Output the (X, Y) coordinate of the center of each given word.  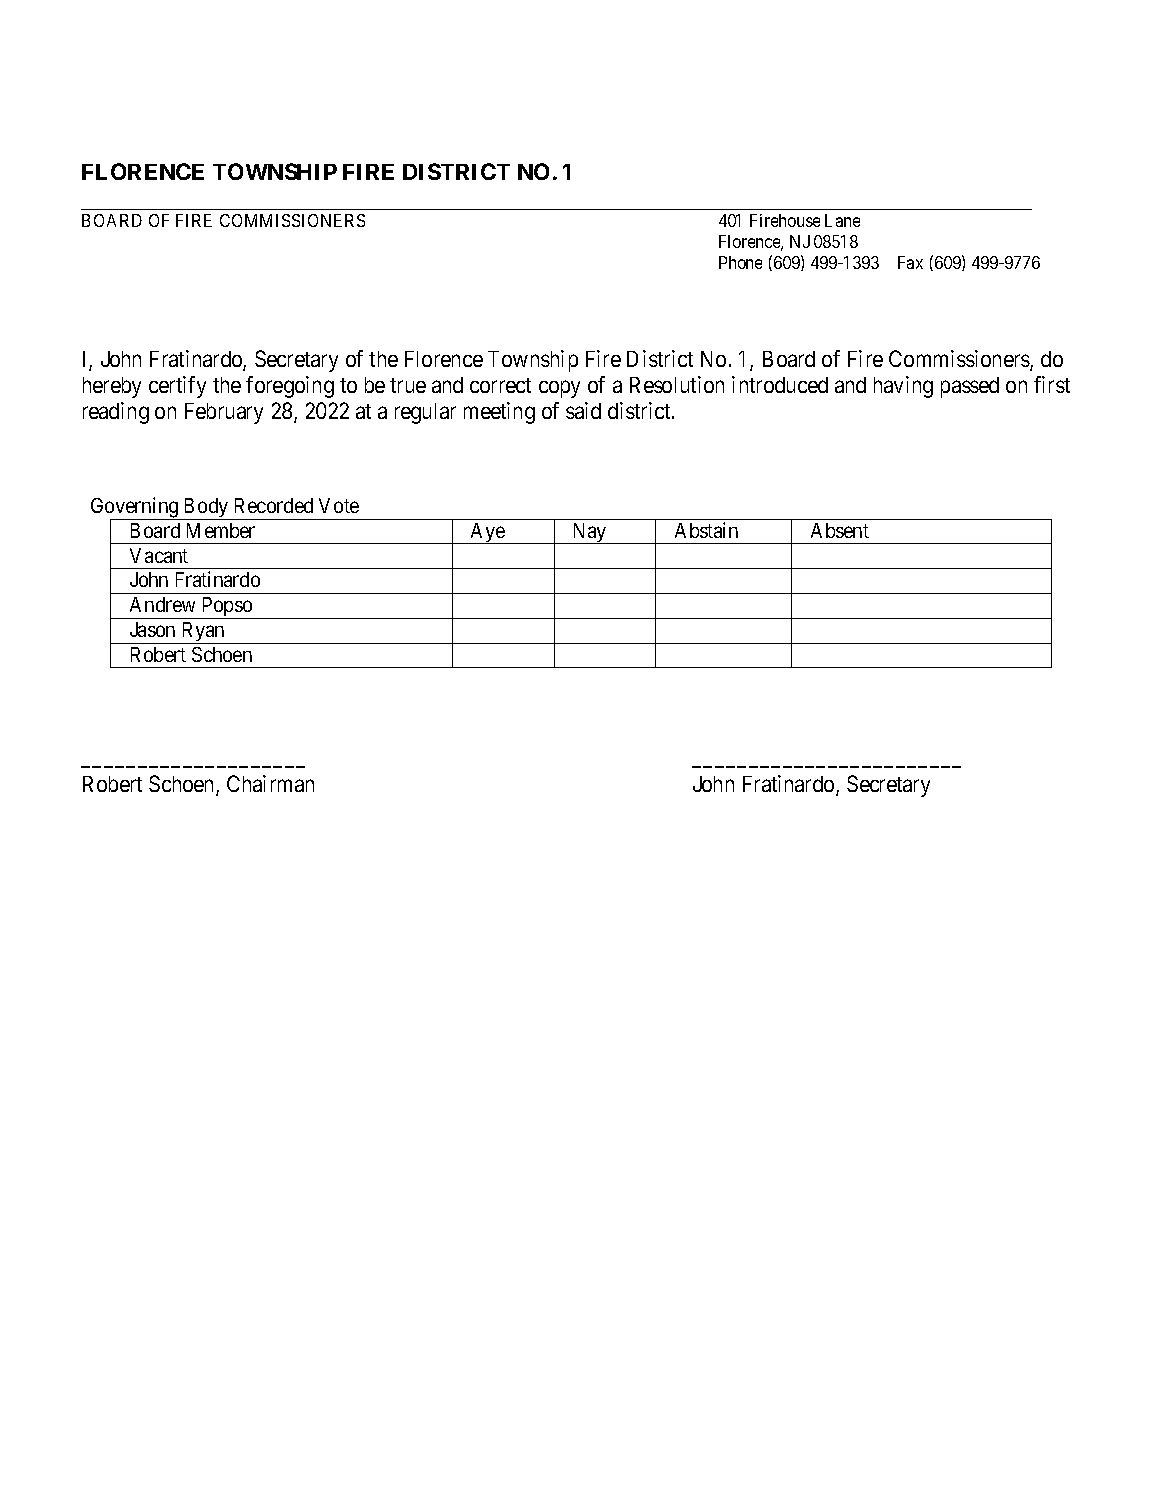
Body (206, 509)
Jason (152, 629)
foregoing (290, 387)
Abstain (706, 530)
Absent (840, 530)
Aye (488, 533)
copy (559, 389)
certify (177, 387)
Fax (910, 262)
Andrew (162, 604)
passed (970, 387)
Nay (589, 533)
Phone (740, 262)
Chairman (270, 783)
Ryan (203, 633)
